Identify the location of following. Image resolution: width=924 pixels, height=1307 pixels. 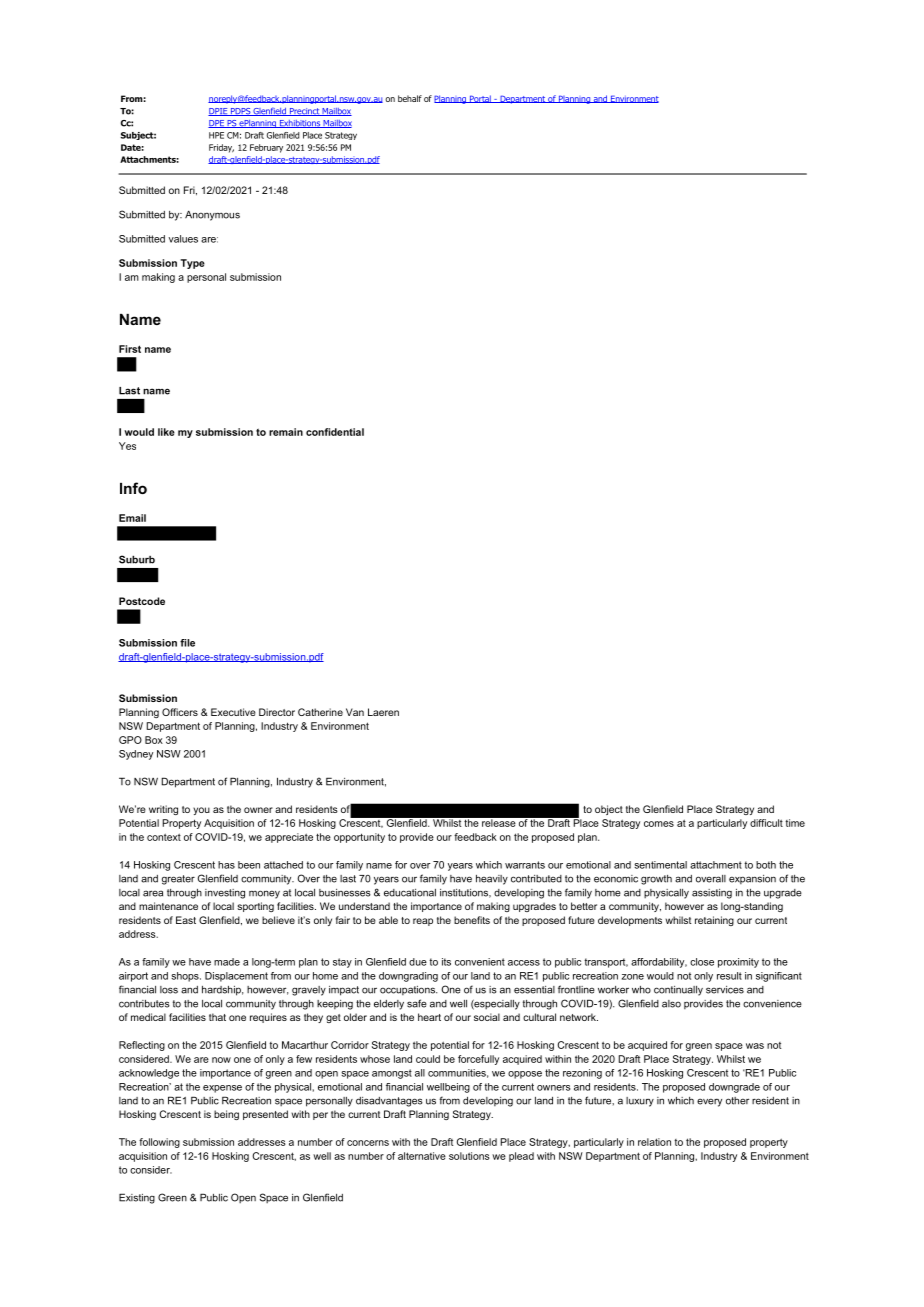
(159, 1143).
